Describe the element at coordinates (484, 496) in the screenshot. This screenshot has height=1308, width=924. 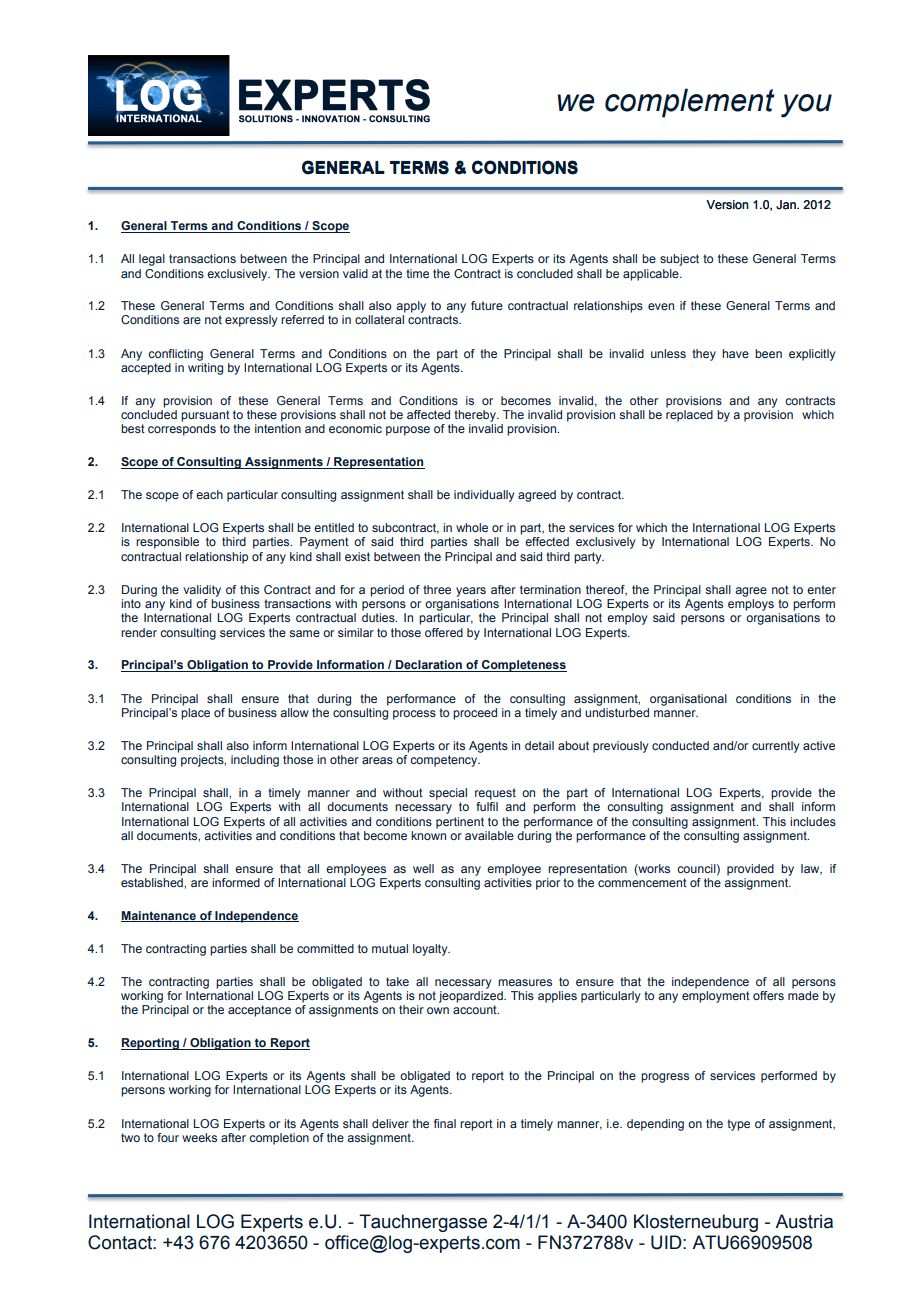
I see `individually` at that location.
